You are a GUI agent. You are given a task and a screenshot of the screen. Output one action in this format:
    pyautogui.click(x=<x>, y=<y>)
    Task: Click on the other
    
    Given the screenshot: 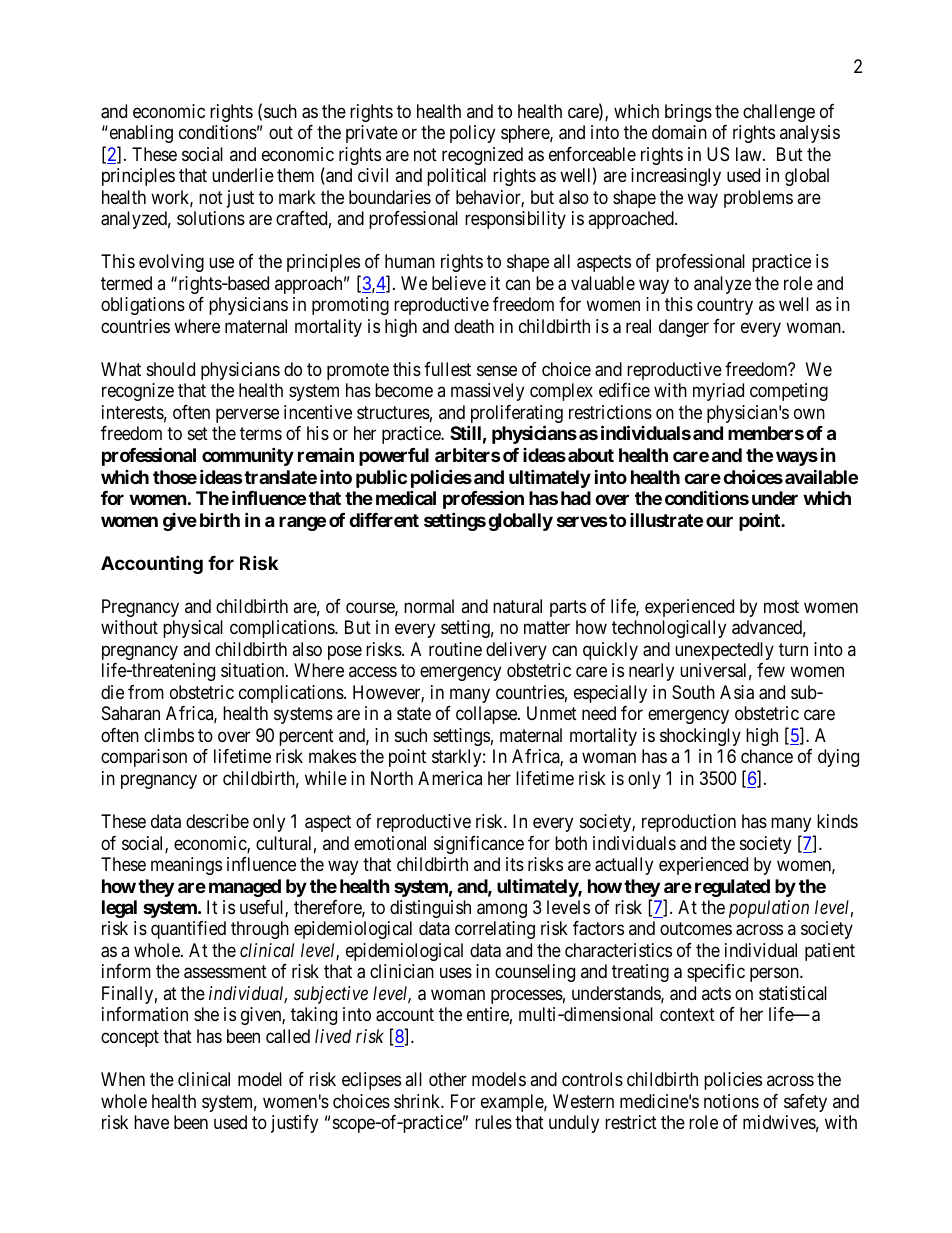 What is the action you would take?
    pyautogui.click(x=448, y=1079)
